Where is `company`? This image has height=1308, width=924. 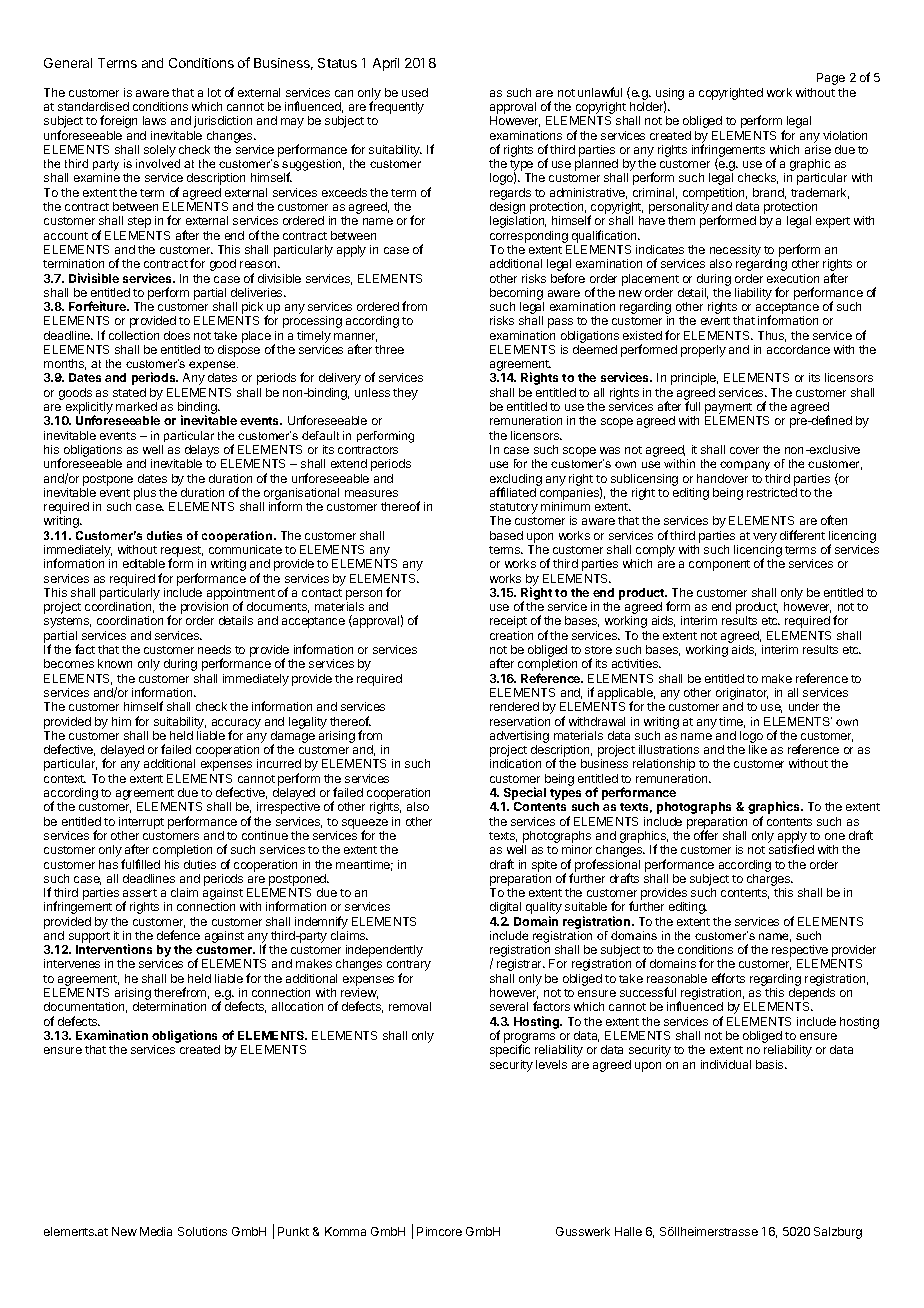 company is located at coordinates (745, 466).
